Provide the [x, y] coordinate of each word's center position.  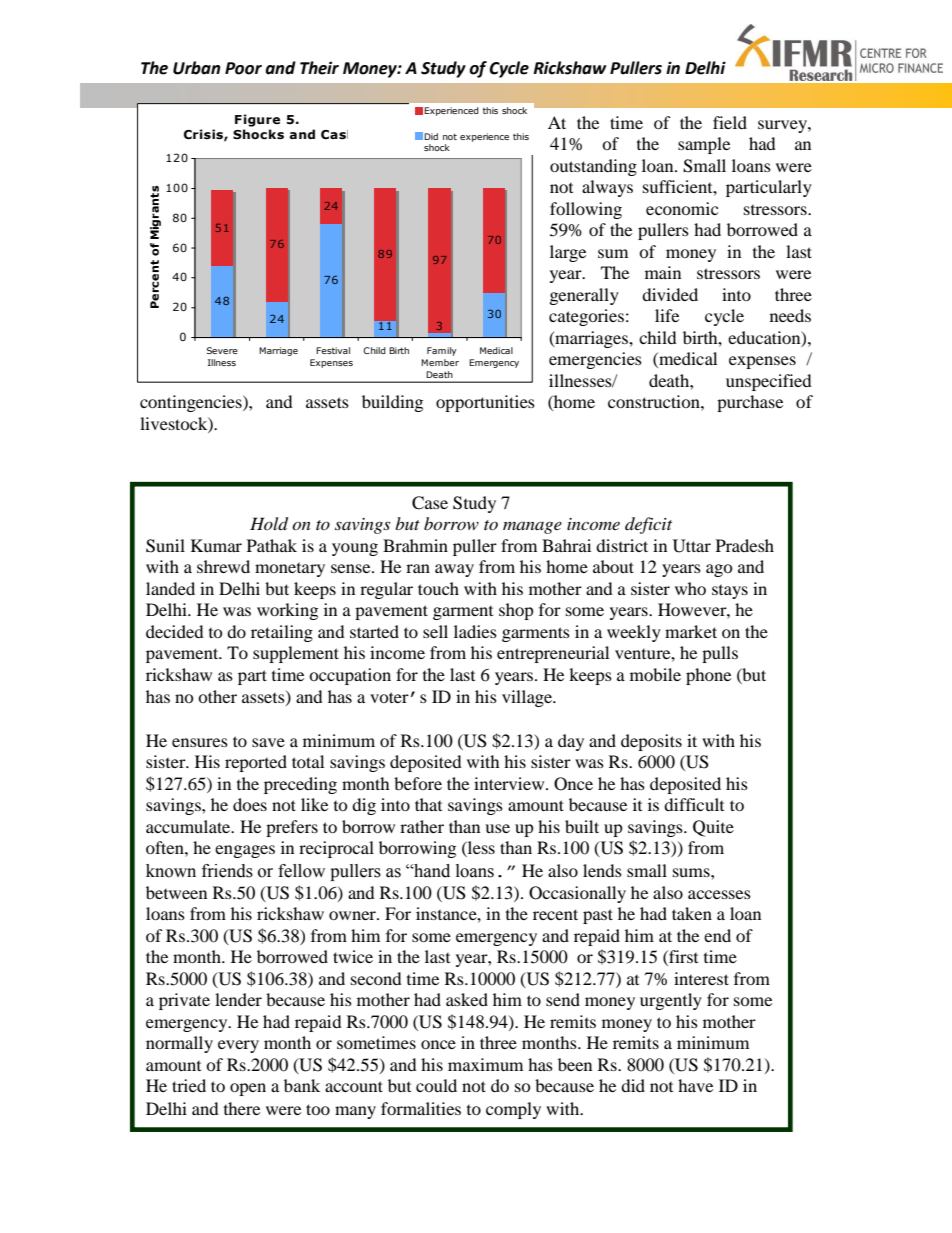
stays [730, 592]
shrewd [223, 566]
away [454, 570]
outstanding [593, 167]
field [730, 122]
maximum [485, 1064]
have [695, 1085]
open [248, 1089]
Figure [257, 120]
